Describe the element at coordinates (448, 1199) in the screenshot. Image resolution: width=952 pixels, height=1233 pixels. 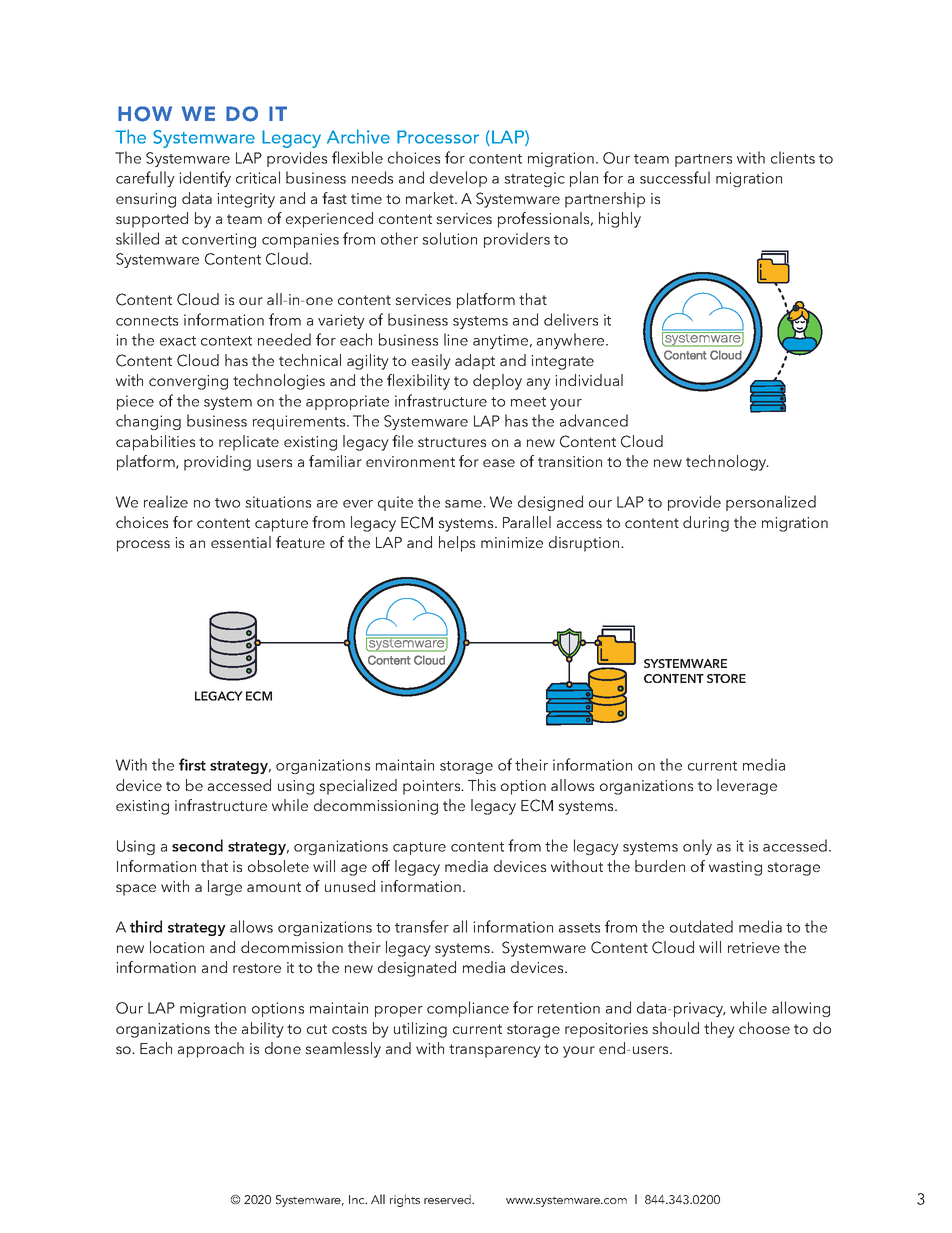
I see `reserved` at that location.
